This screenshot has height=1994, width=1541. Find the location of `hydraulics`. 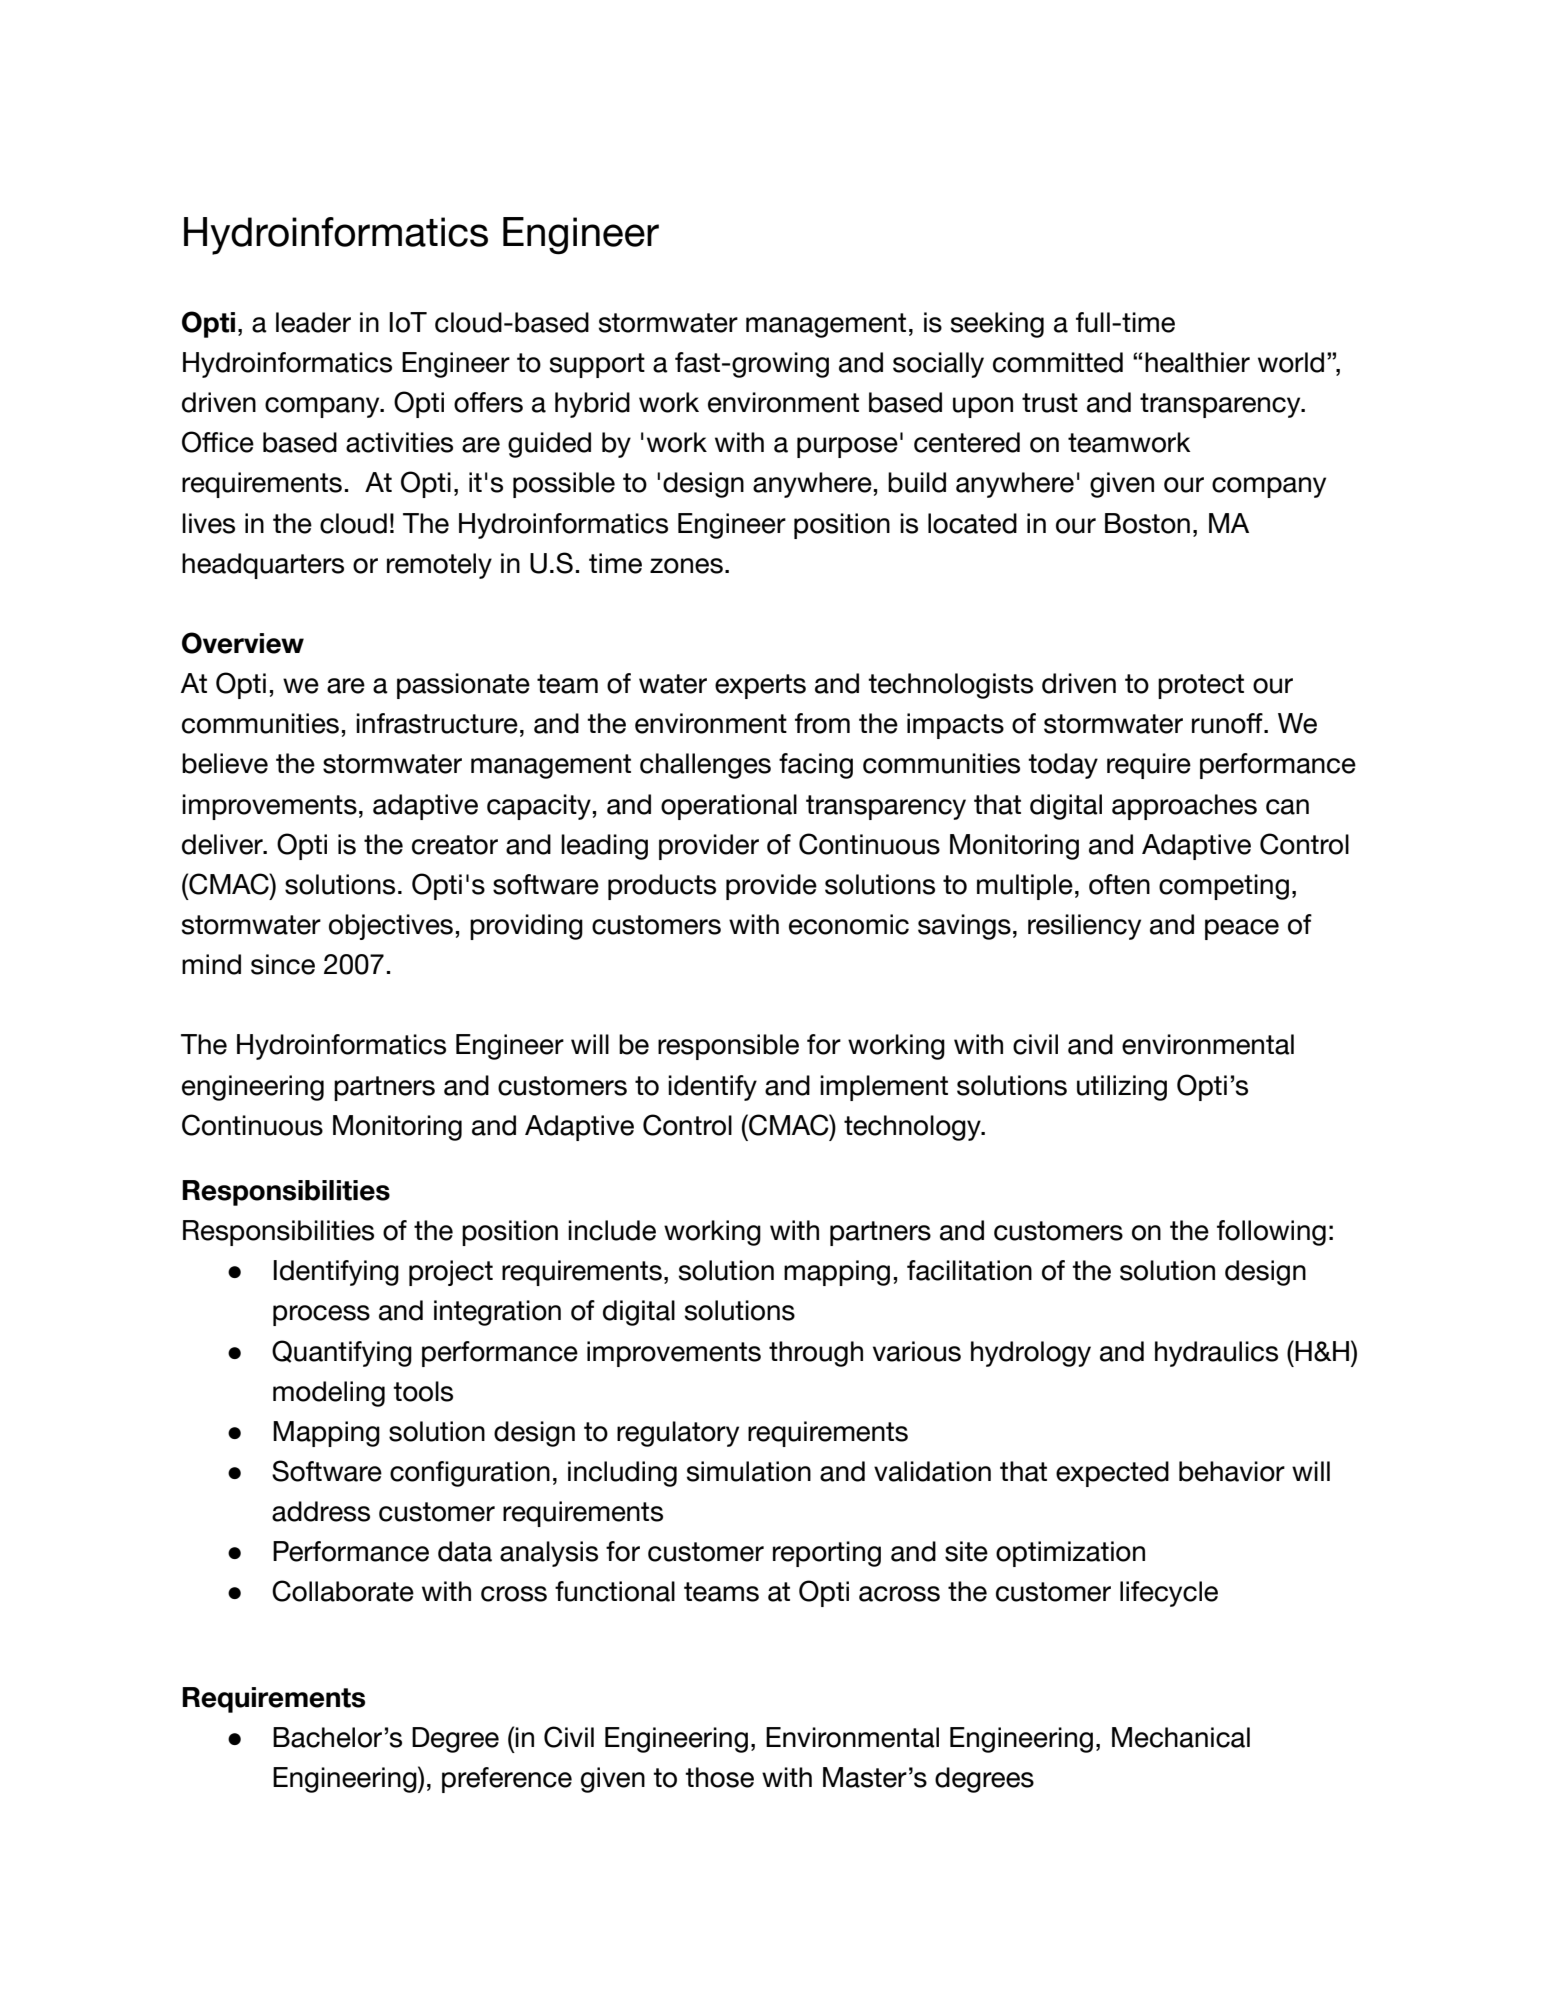

hydraulics is located at coordinates (1216, 1354).
